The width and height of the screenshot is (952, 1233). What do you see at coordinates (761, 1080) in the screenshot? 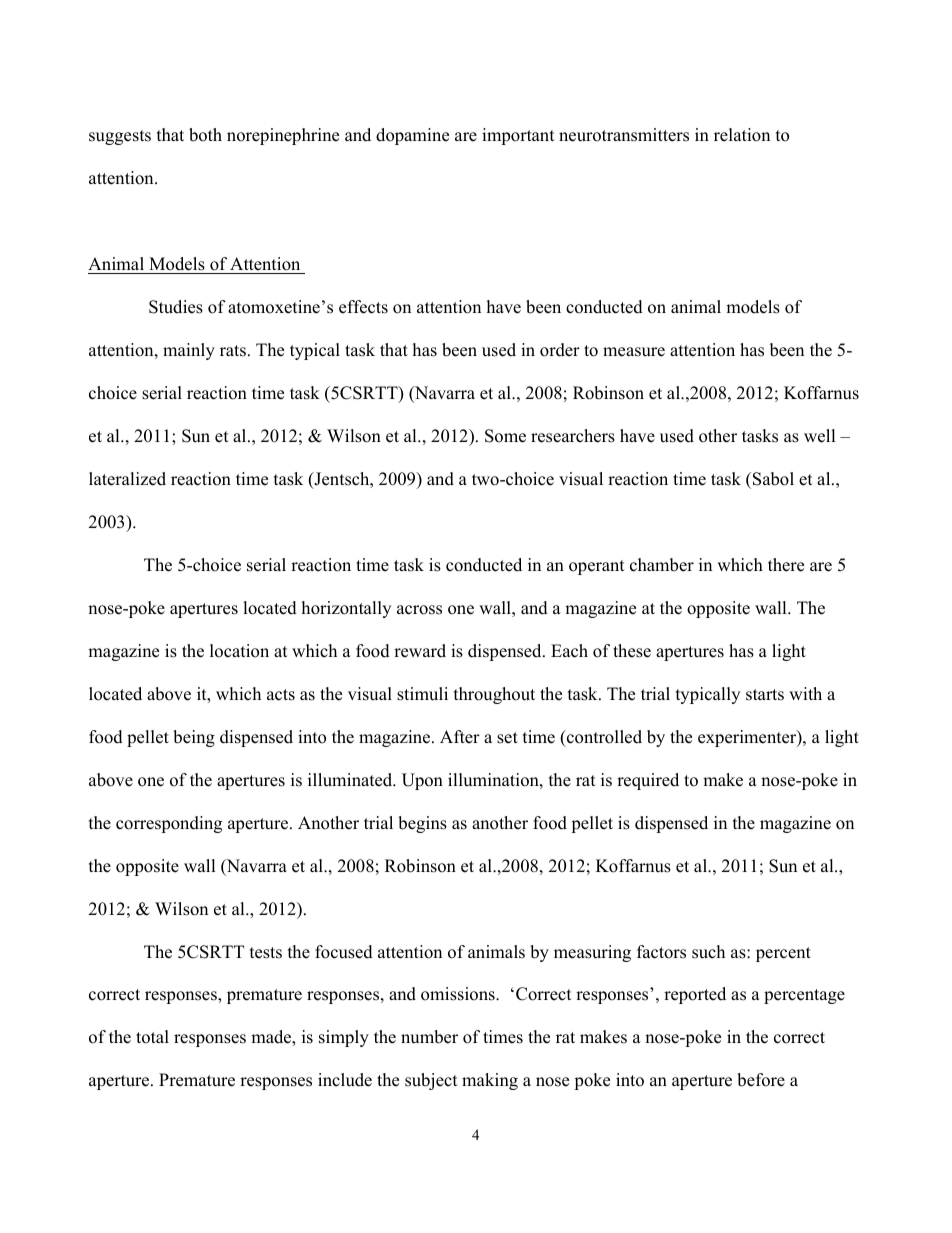
I see `before` at bounding box center [761, 1080].
